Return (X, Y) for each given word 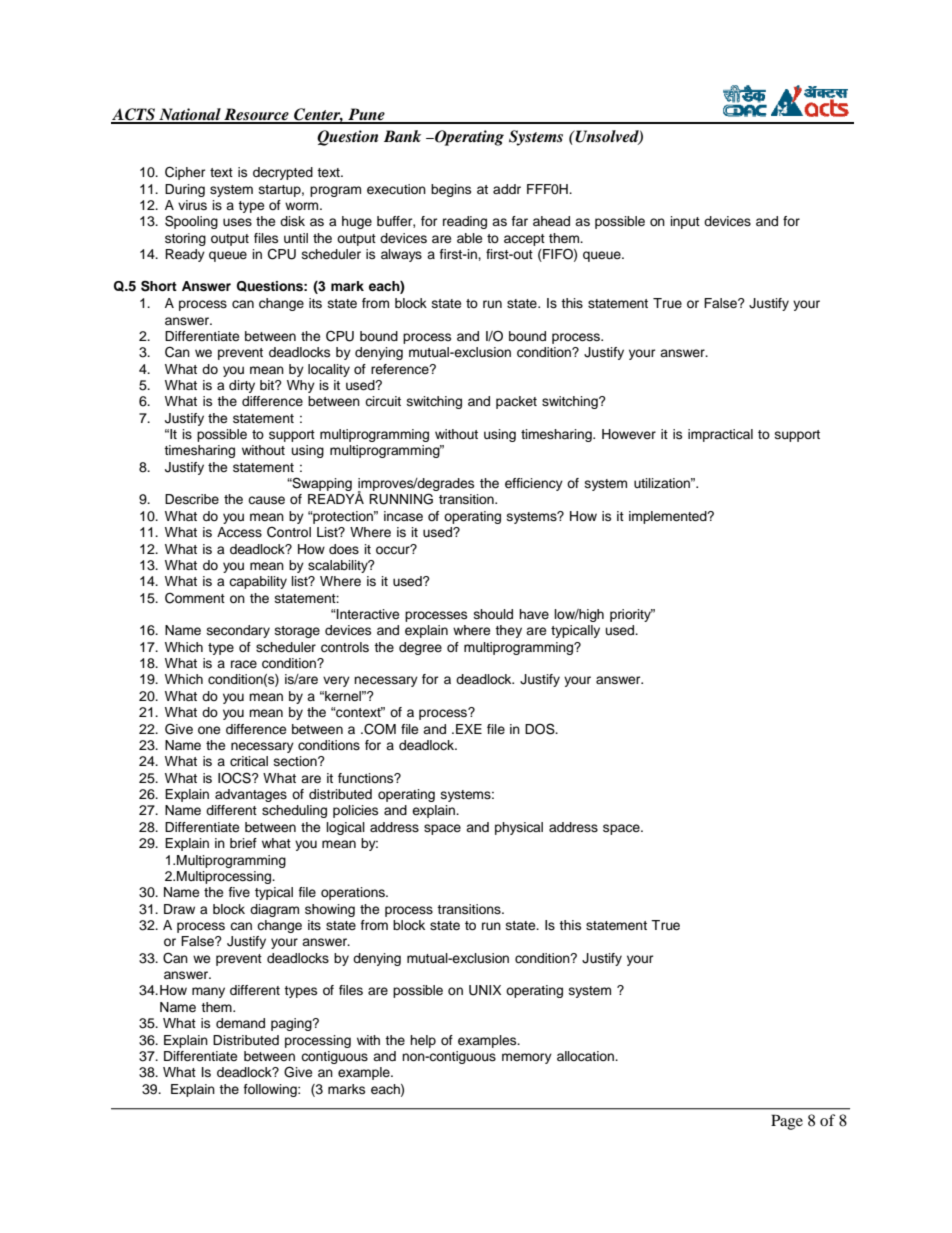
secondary (238, 631)
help (423, 1041)
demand (240, 1023)
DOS (541, 729)
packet (516, 402)
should (493, 614)
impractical (720, 435)
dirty (242, 386)
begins (451, 190)
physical (519, 828)
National (190, 115)
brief (243, 843)
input (685, 222)
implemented (669, 517)
